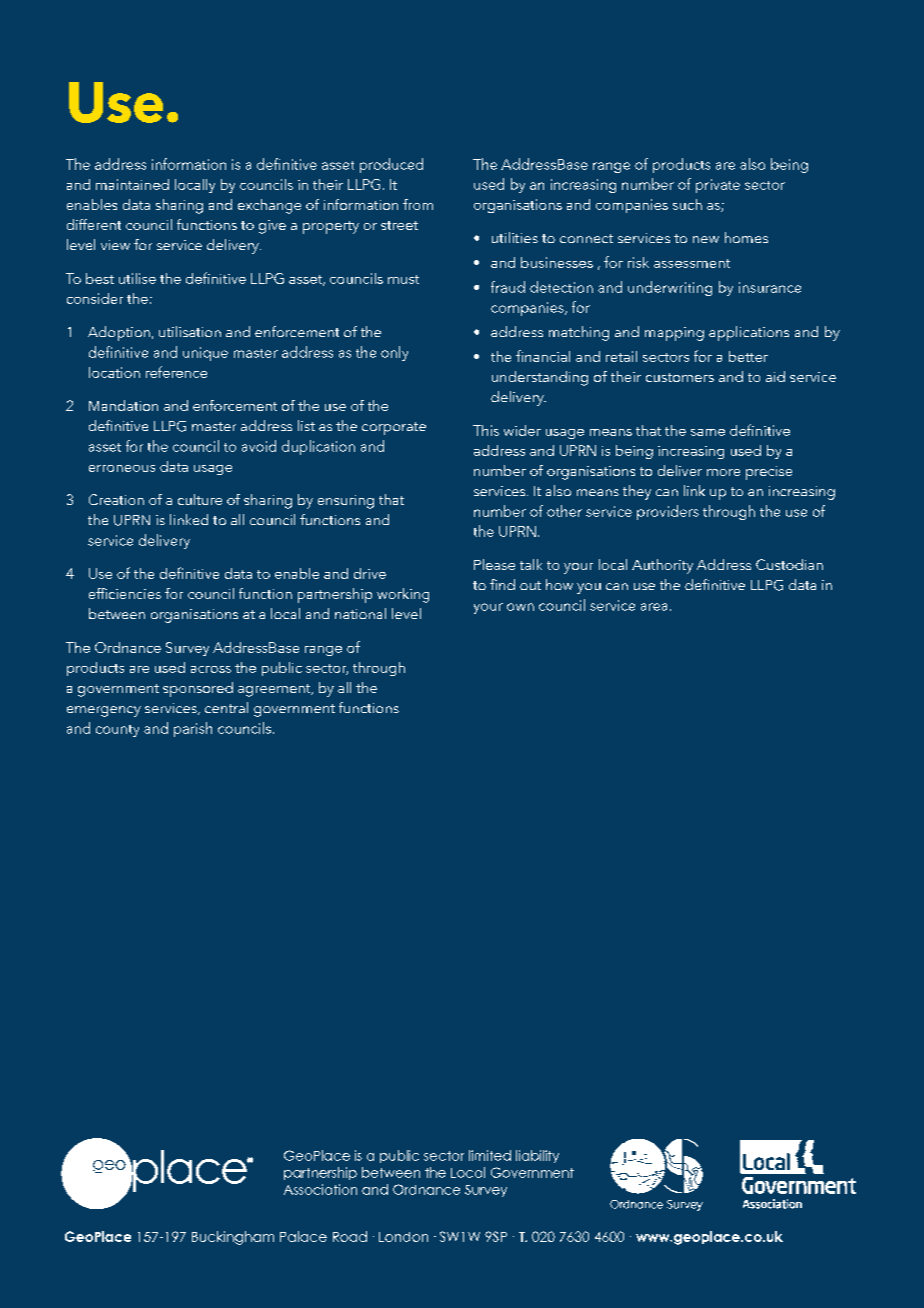  Describe the element at coordinates (708, 432) in the screenshot. I see `same` at that location.
